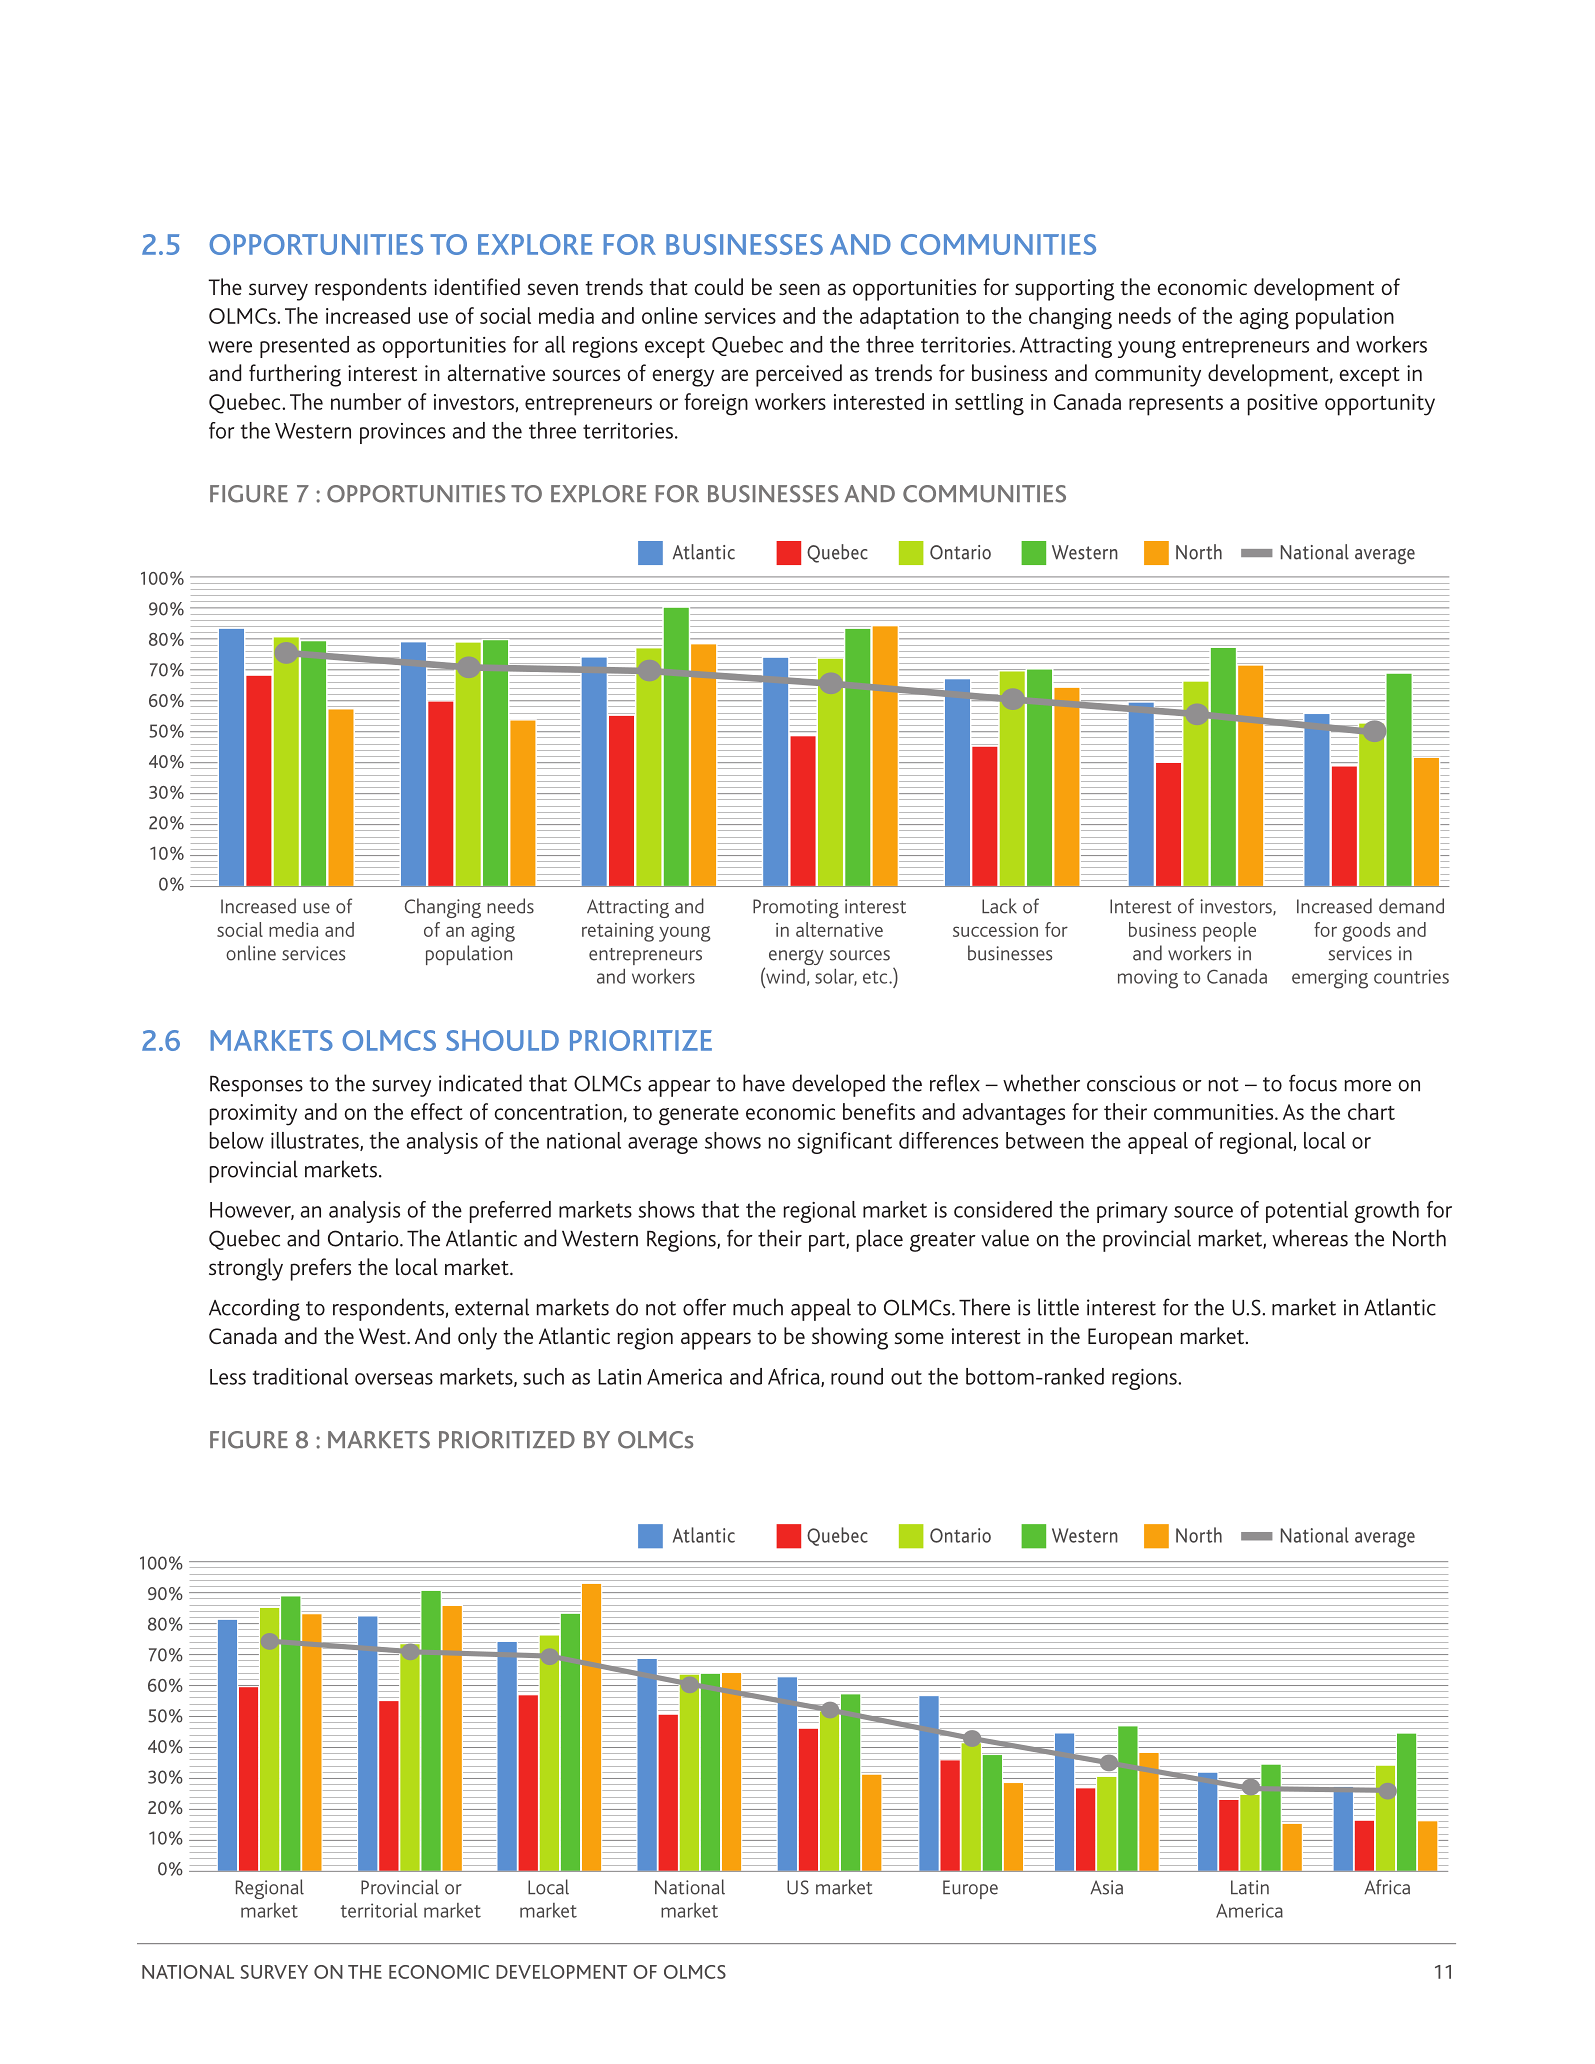 This page has width=1595, height=2064. I want to click on territorial, so click(378, 1910).
